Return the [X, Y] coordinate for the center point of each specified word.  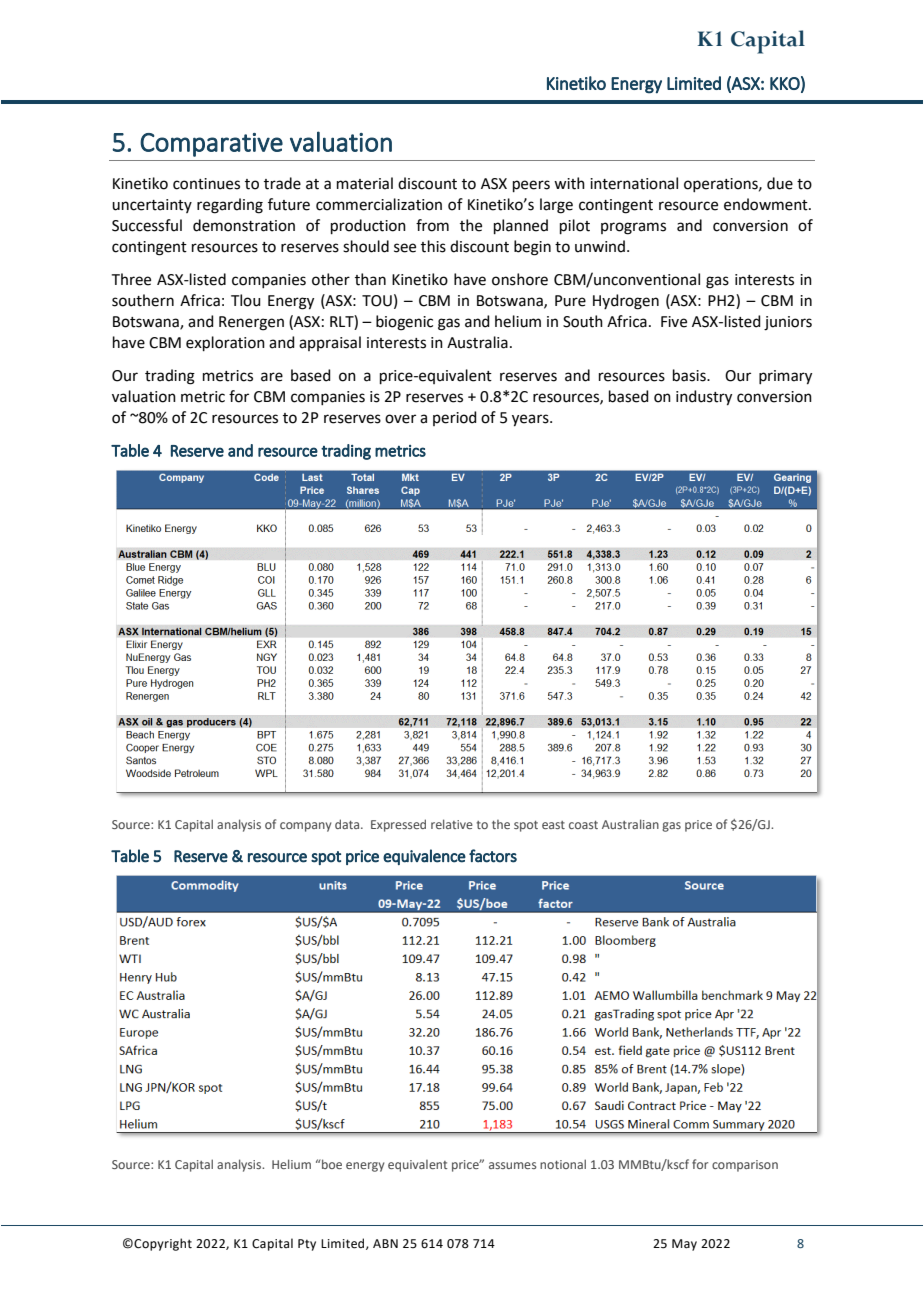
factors [493, 856]
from [432, 225]
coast [583, 825]
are [272, 377]
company [305, 827]
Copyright [163, 1244]
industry [704, 398]
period [455, 418]
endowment [767, 204]
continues [206, 184]
